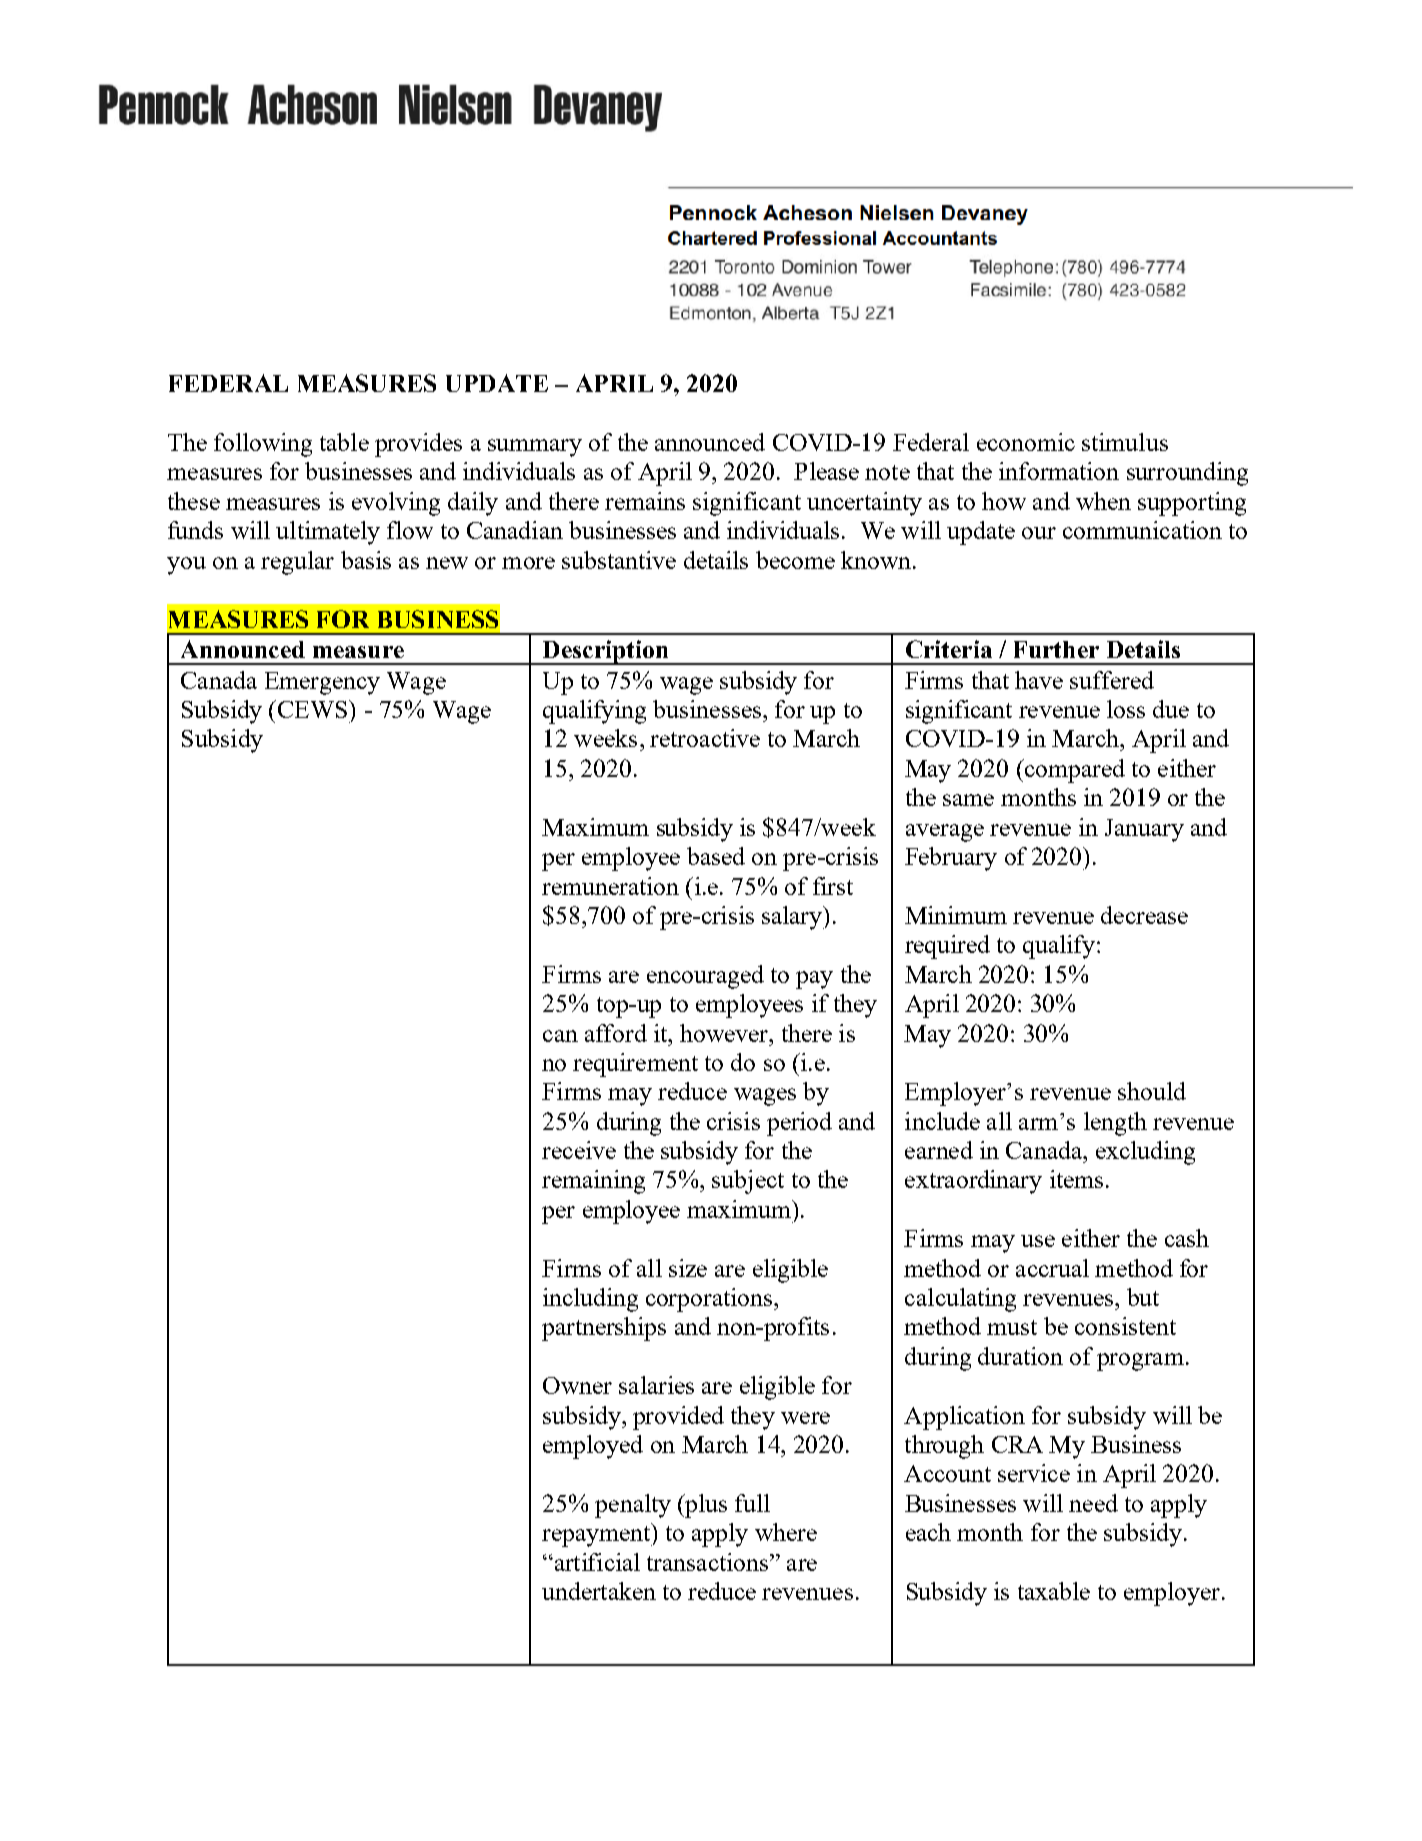 This screenshot has height=1841, width=1422. Describe the element at coordinates (710, 1300) in the screenshot. I see `corporations` at that location.
